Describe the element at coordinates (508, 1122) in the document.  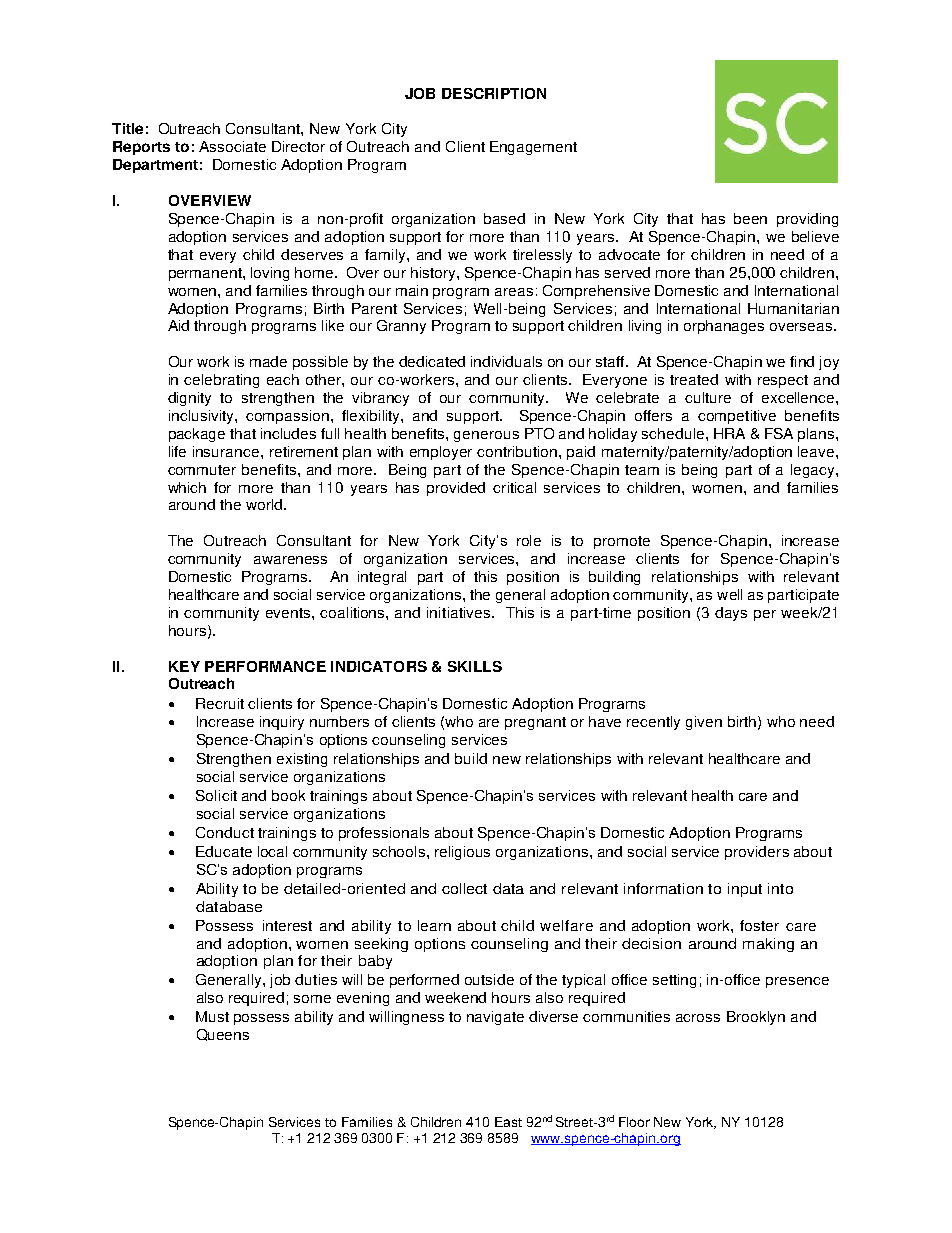
I see `East` at that location.
